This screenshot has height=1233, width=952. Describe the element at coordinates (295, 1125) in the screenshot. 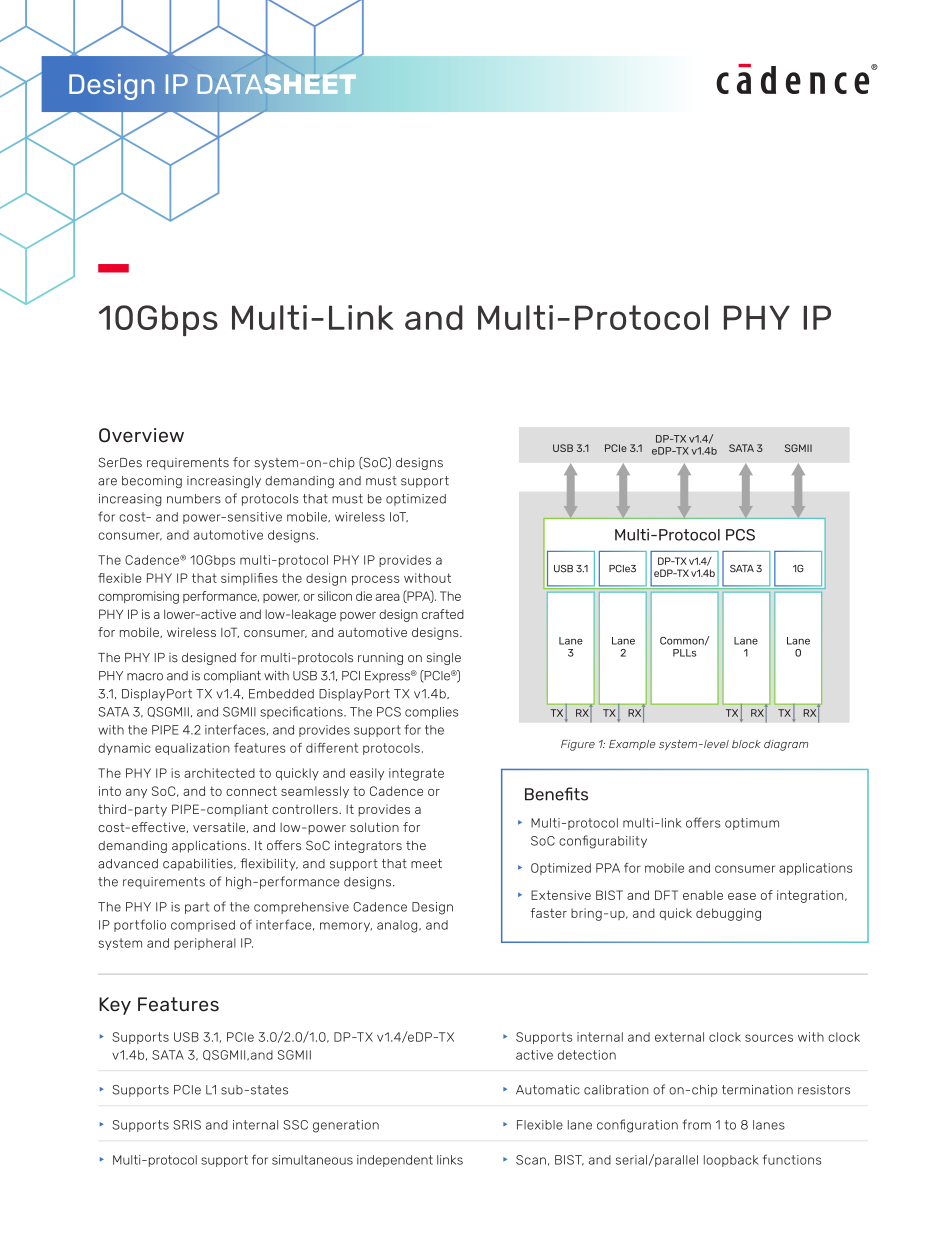

I see `SSC` at that location.
